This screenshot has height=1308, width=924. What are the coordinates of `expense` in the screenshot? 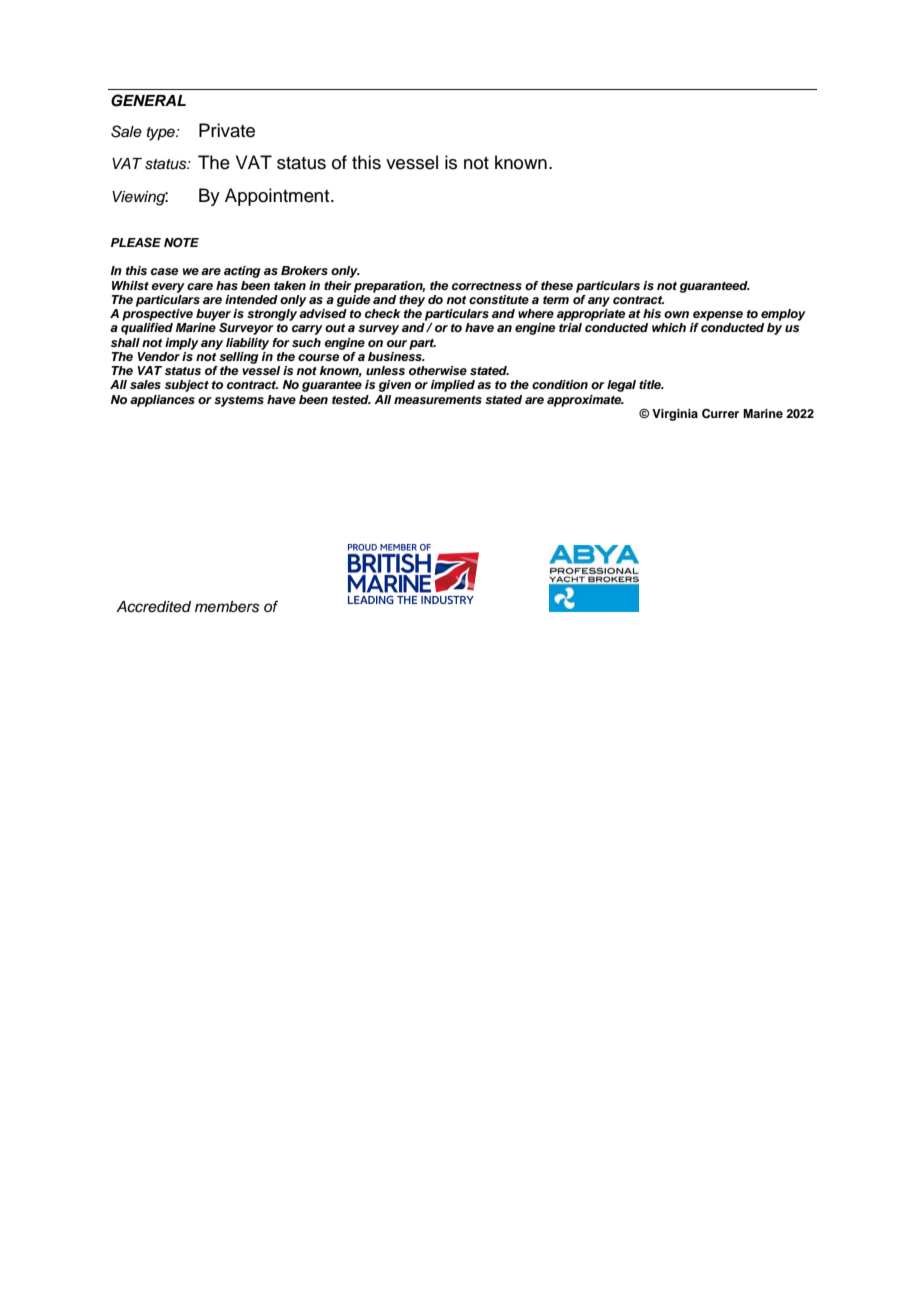 It's located at (718, 316).
